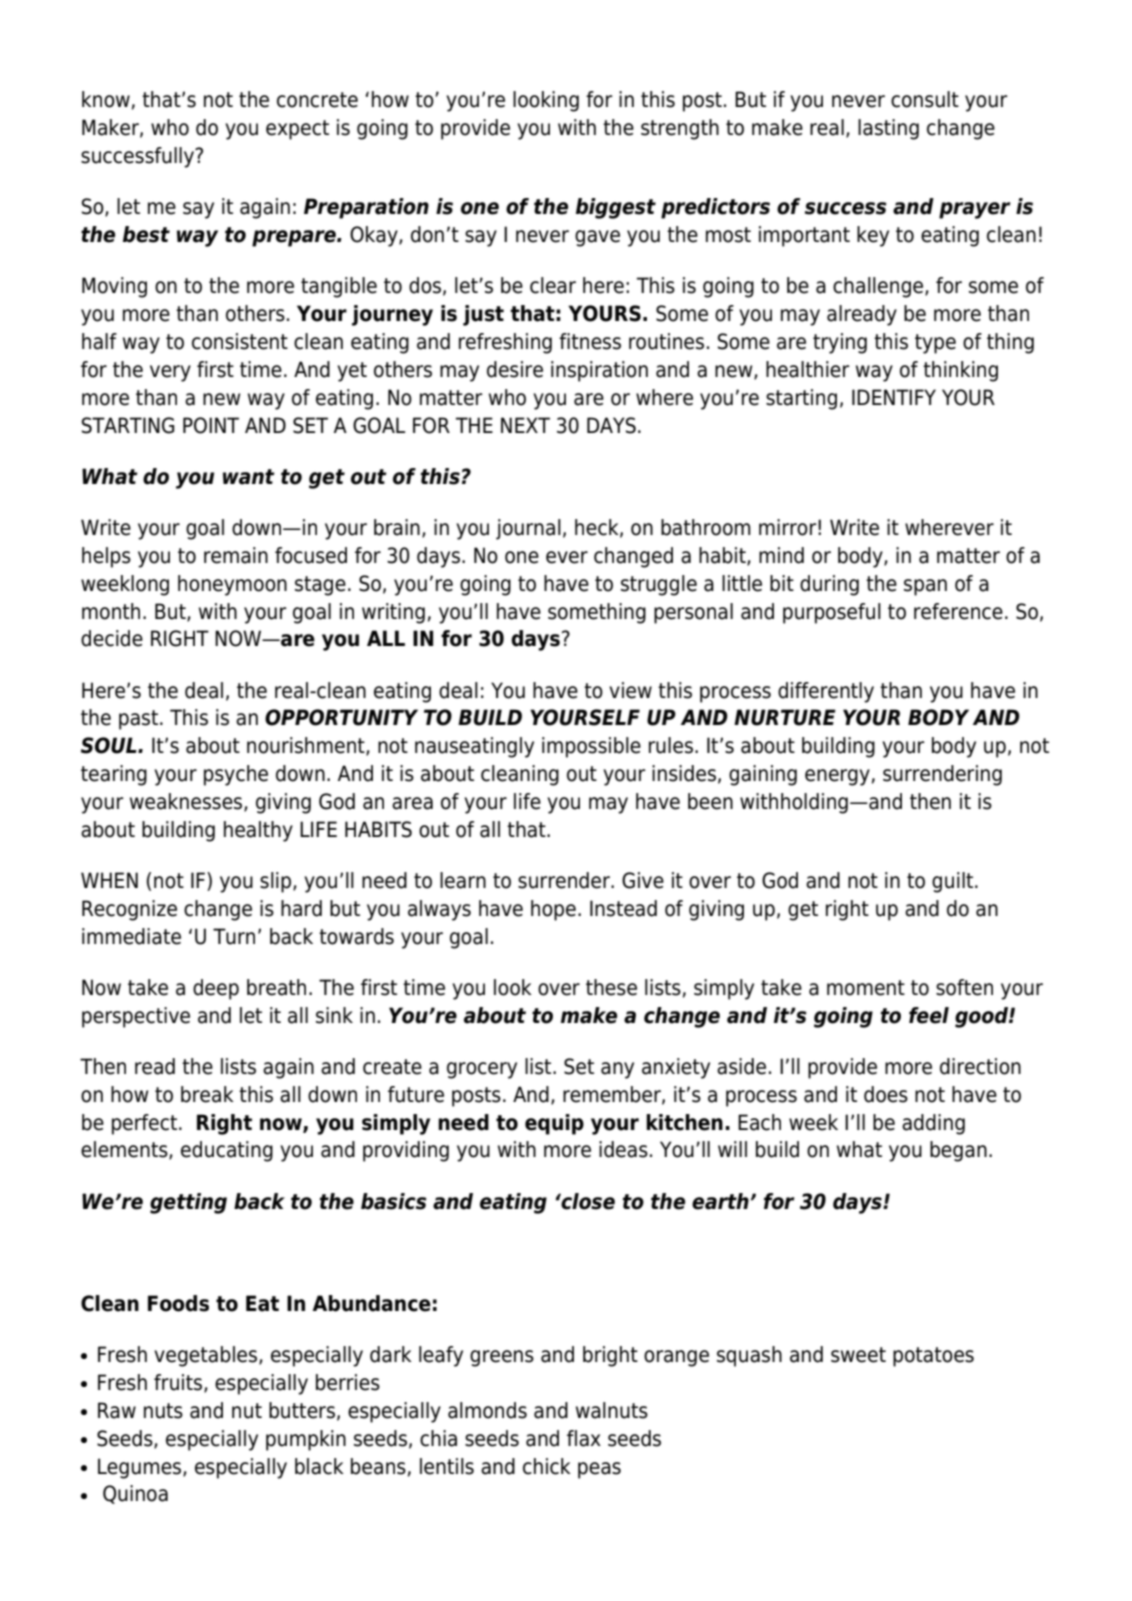 This screenshot has height=1601, width=1132. I want to click on IDENTIFY, so click(894, 397).
